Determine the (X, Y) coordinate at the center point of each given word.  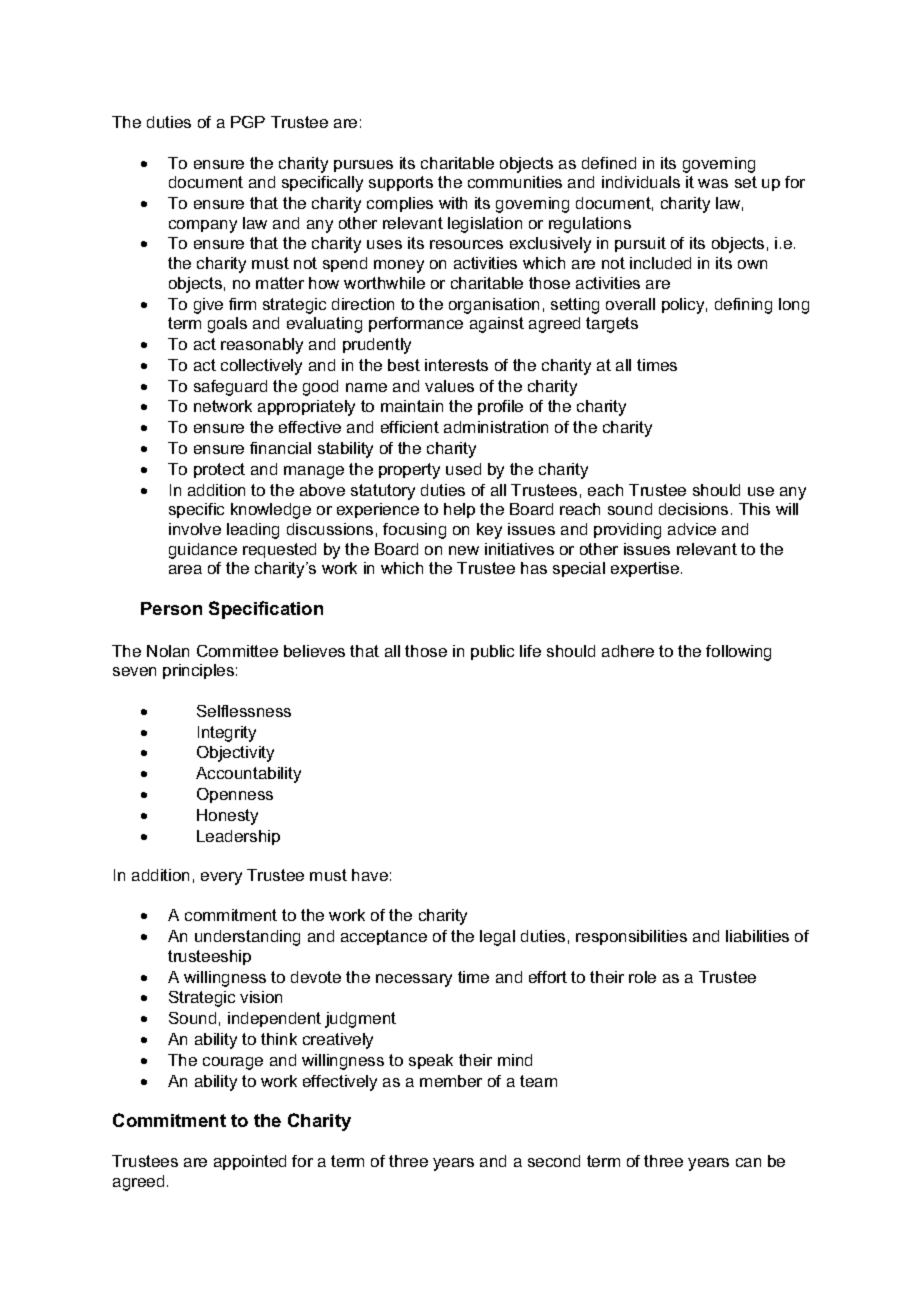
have (370, 875)
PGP (248, 122)
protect (219, 470)
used (463, 469)
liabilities (757, 936)
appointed (250, 1162)
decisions (693, 509)
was (713, 183)
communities (515, 182)
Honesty (227, 817)
